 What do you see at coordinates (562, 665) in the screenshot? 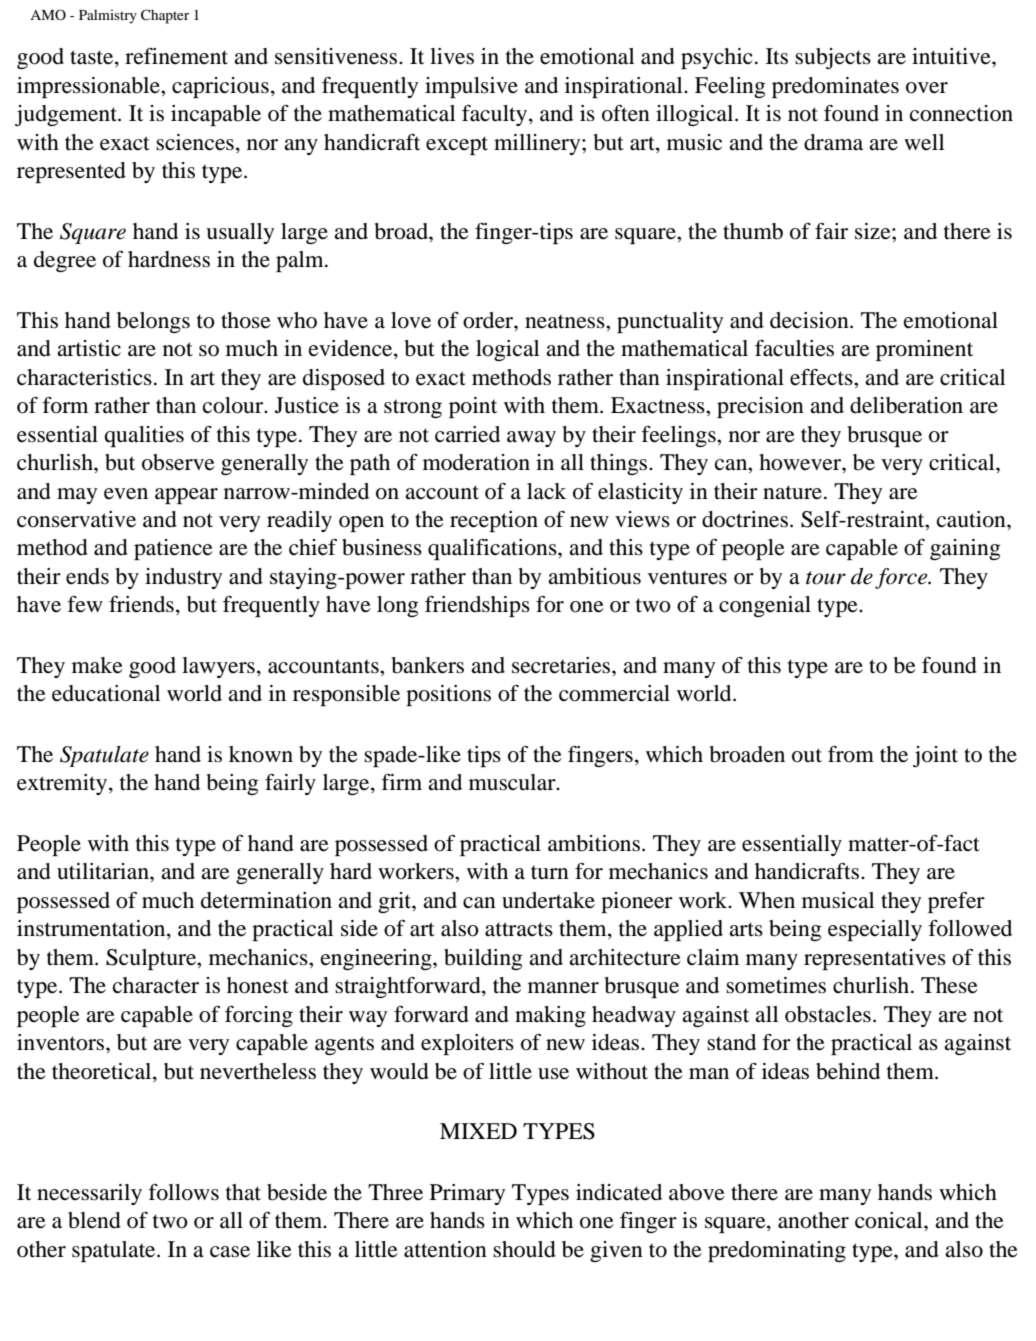
I see `secretaries` at bounding box center [562, 665].
